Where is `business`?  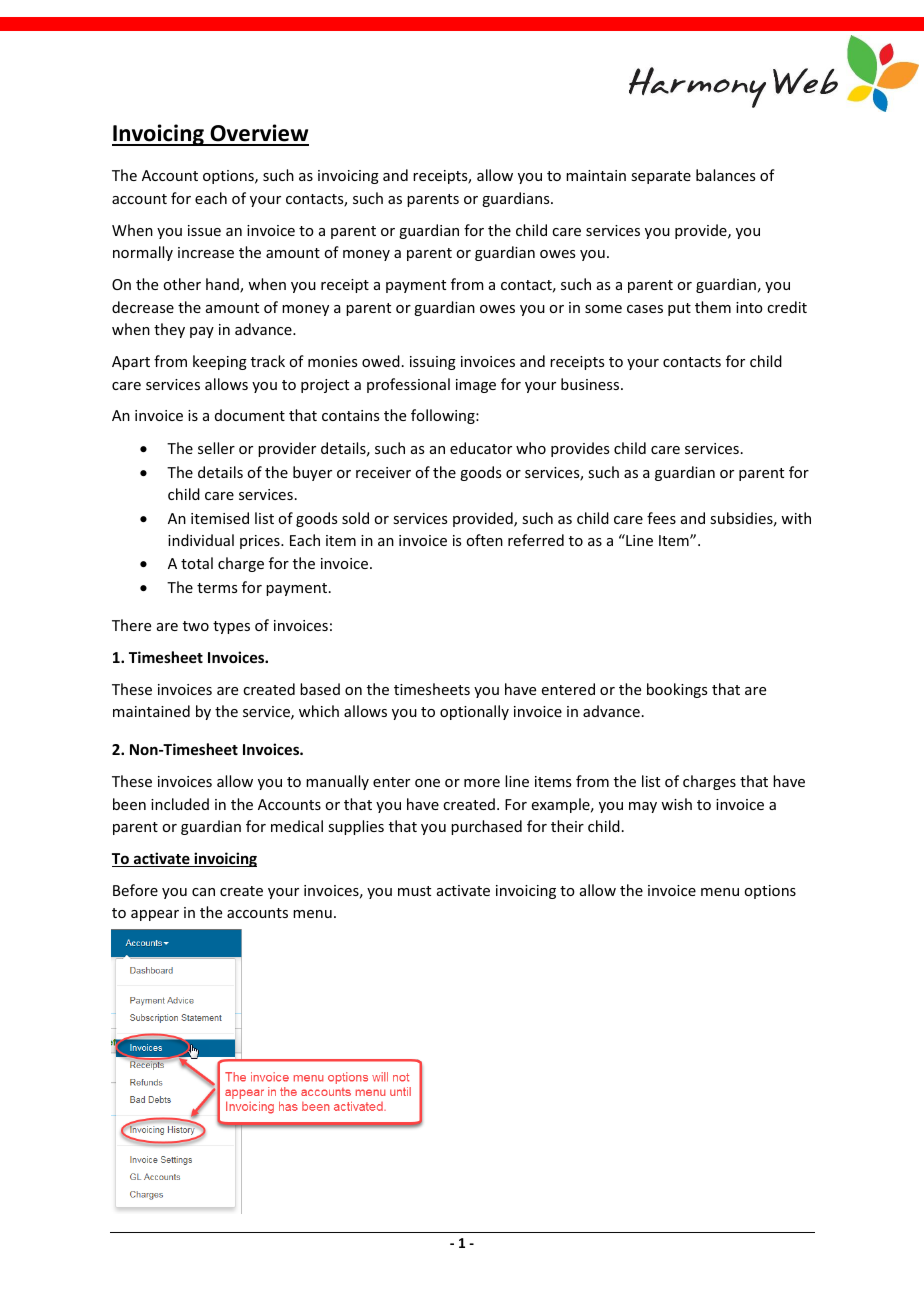
business is located at coordinates (591, 384).
